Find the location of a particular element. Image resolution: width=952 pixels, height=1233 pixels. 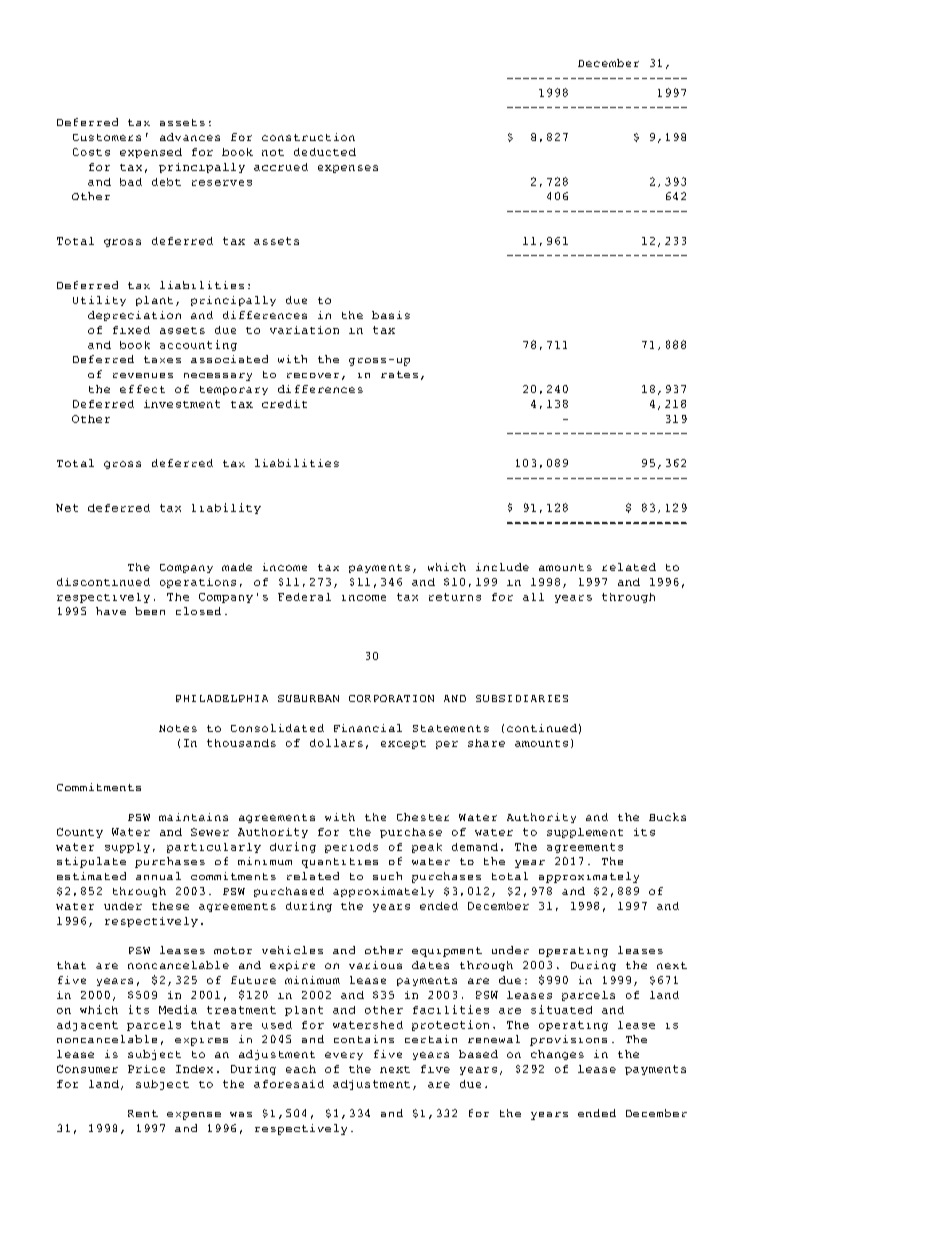

SUBSIDIARIES is located at coordinates (522, 698).
